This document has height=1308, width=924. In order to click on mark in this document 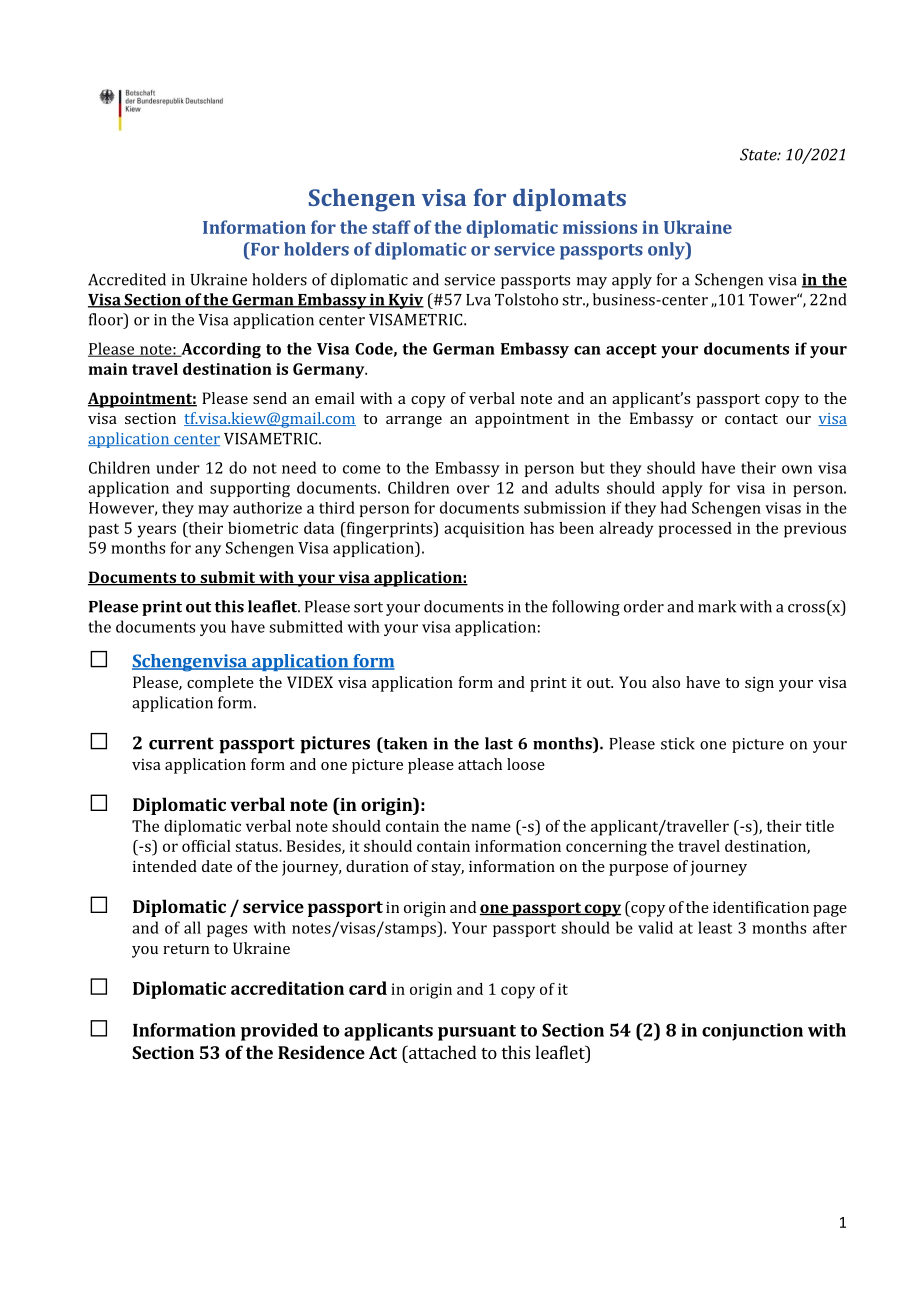, I will do `click(717, 606)`.
